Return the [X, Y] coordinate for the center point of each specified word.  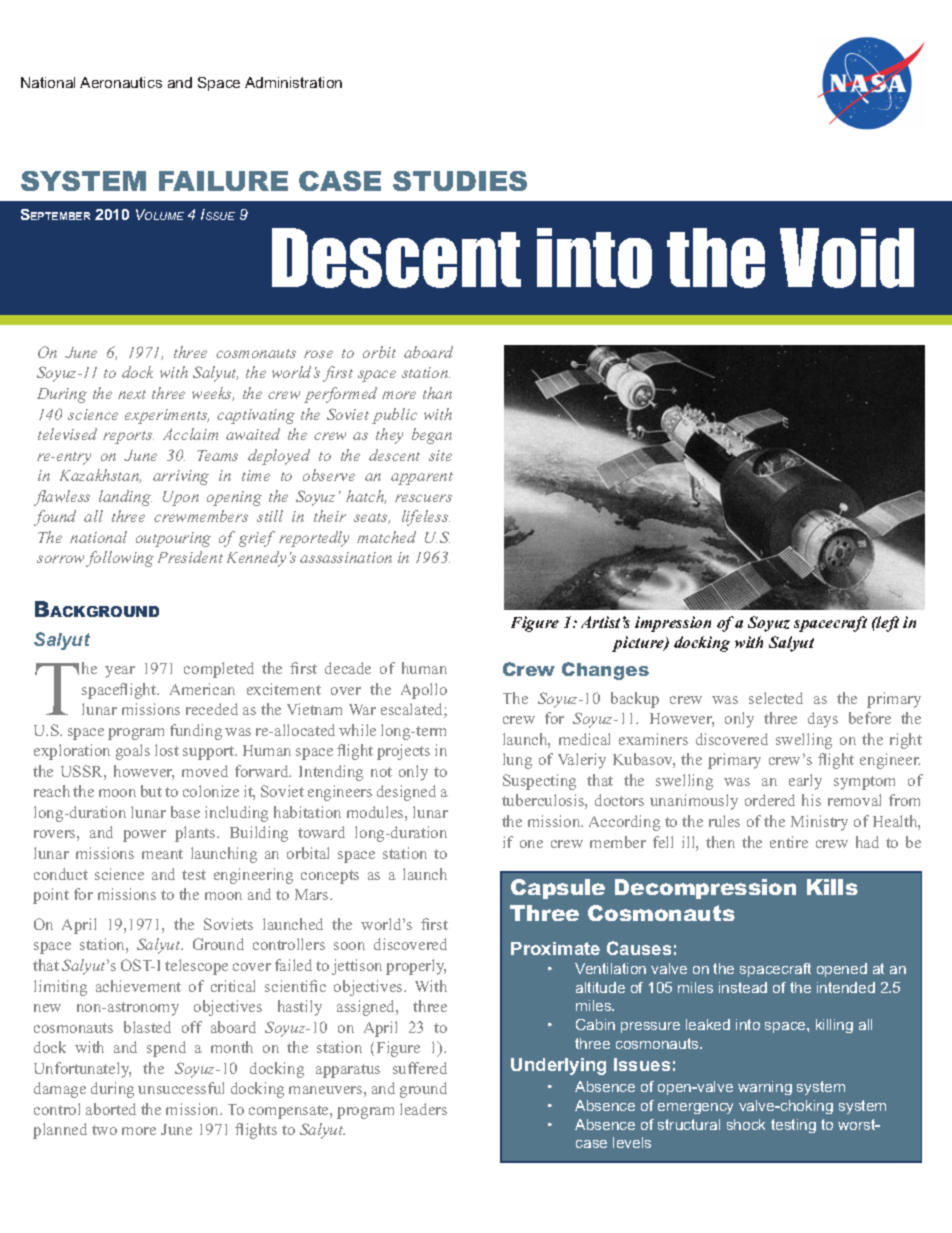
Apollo [424, 691]
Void [847, 258]
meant [162, 854]
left [887, 624]
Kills [832, 887]
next [132, 394]
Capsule [558, 889]
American [202, 689]
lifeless [426, 518]
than [437, 393]
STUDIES [460, 181]
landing [125, 498]
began [432, 436]
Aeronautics [121, 82]
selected [776, 698]
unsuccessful [181, 1088]
